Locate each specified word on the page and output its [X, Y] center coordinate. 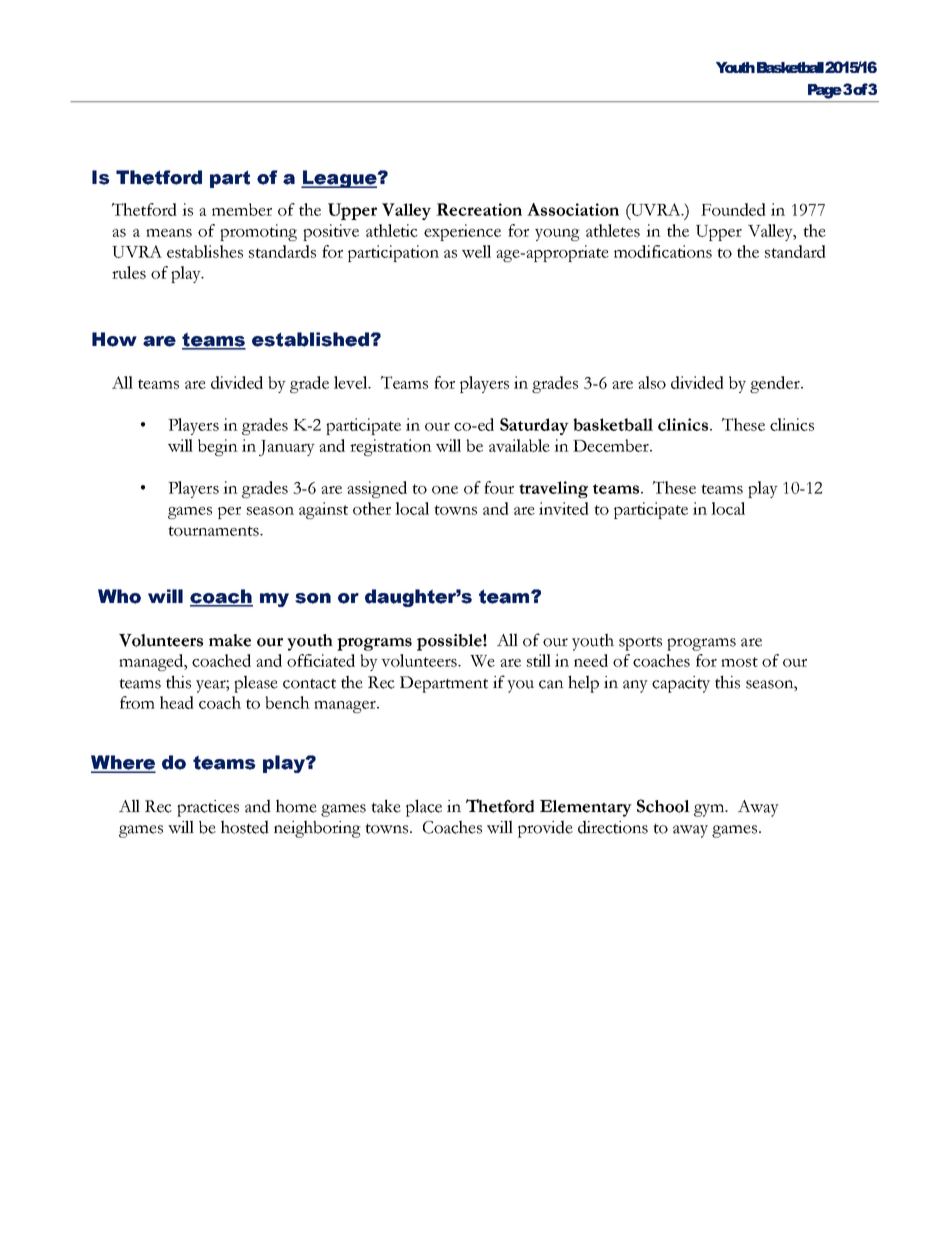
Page [826, 91]
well [476, 251]
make [230, 640]
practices [208, 808]
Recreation [479, 209]
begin [218, 447]
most [739, 662]
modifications [663, 251]
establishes [205, 251]
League [340, 179]
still [539, 660]
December [612, 445]
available [519, 445]
